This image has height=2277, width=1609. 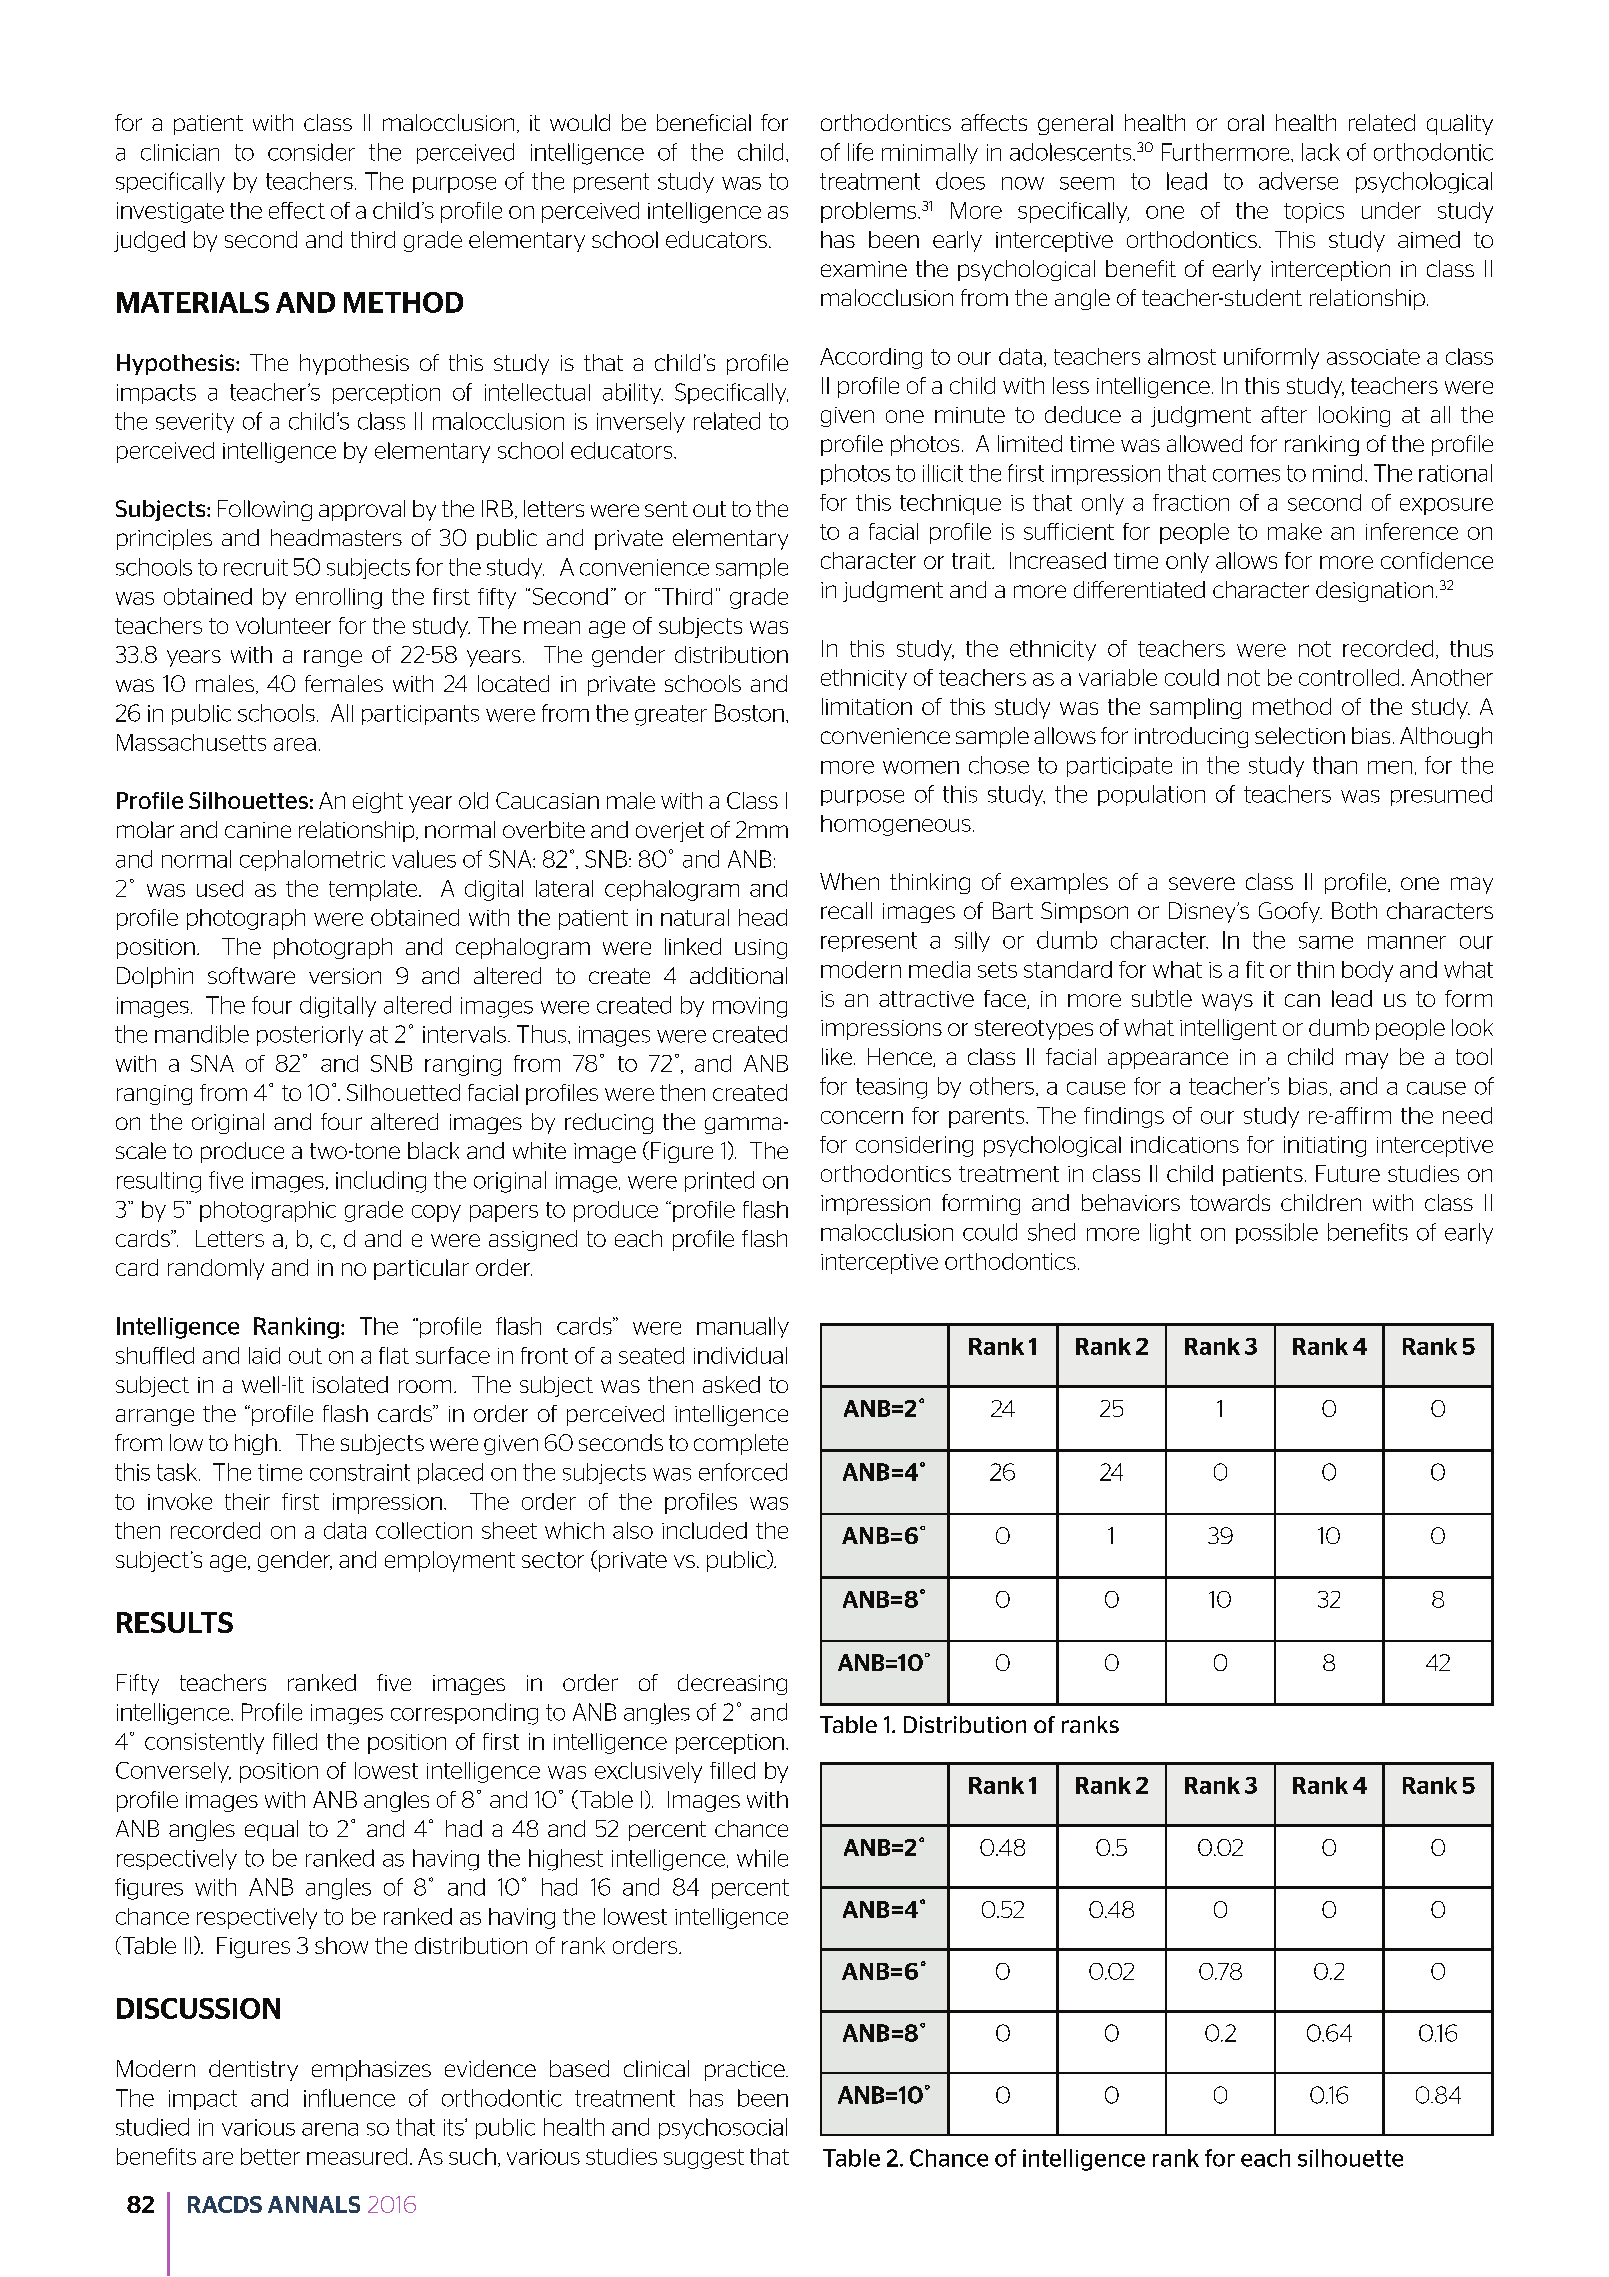 What do you see at coordinates (862, 1117) in the image?
I see `concern` at bounding box center [862, 1117].
